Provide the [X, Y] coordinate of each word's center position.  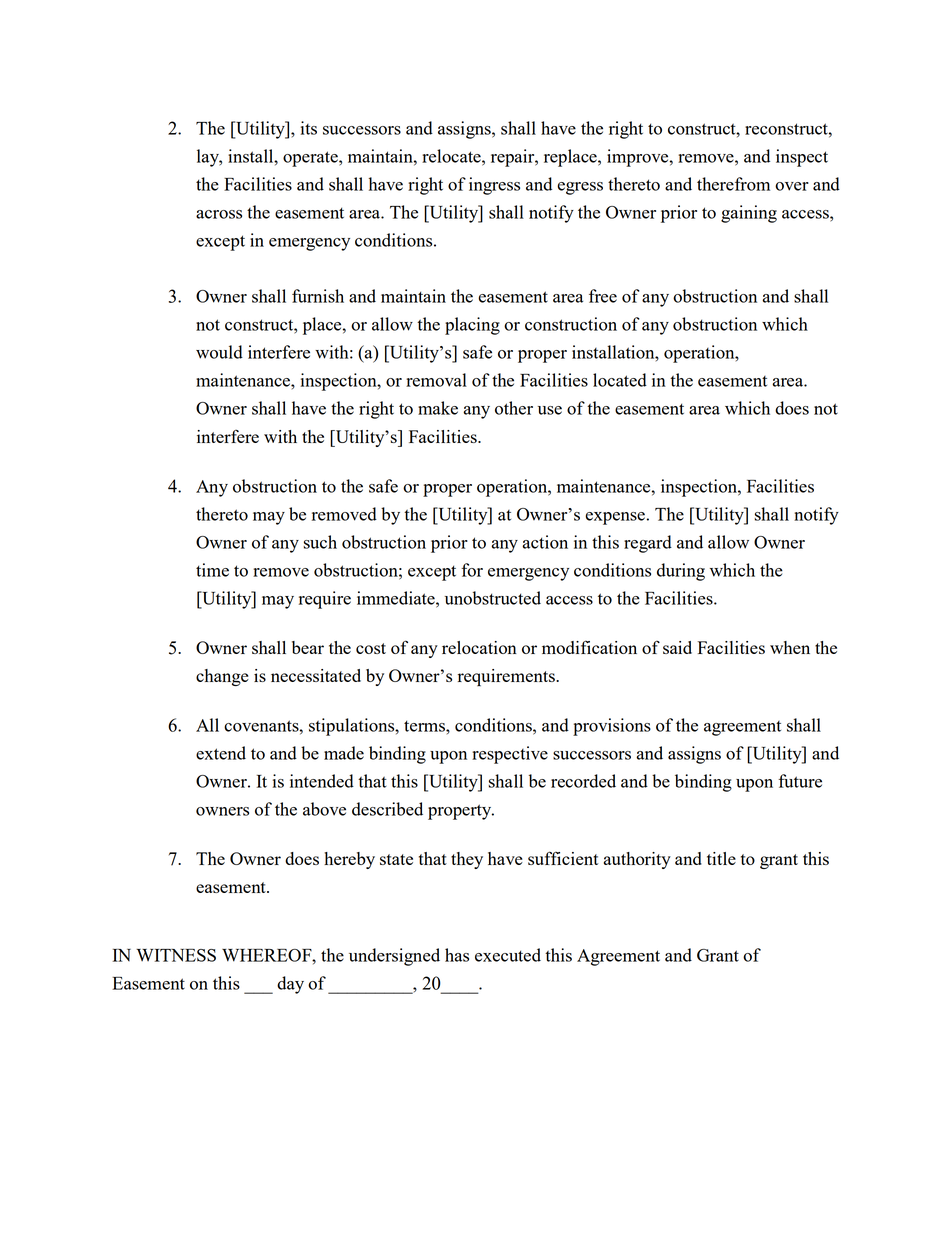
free [603, 296]
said [677, 647]
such [320, 542]
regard [648, 544]
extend [221, 753]
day [290, 985]
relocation [479, 647]
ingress [494, 186]
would [219, 352]
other [514, 408]
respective [510, 755]
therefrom [733, 184]
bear [308, 647]
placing [472, 326]
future [800, 781]
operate [311, 159]
